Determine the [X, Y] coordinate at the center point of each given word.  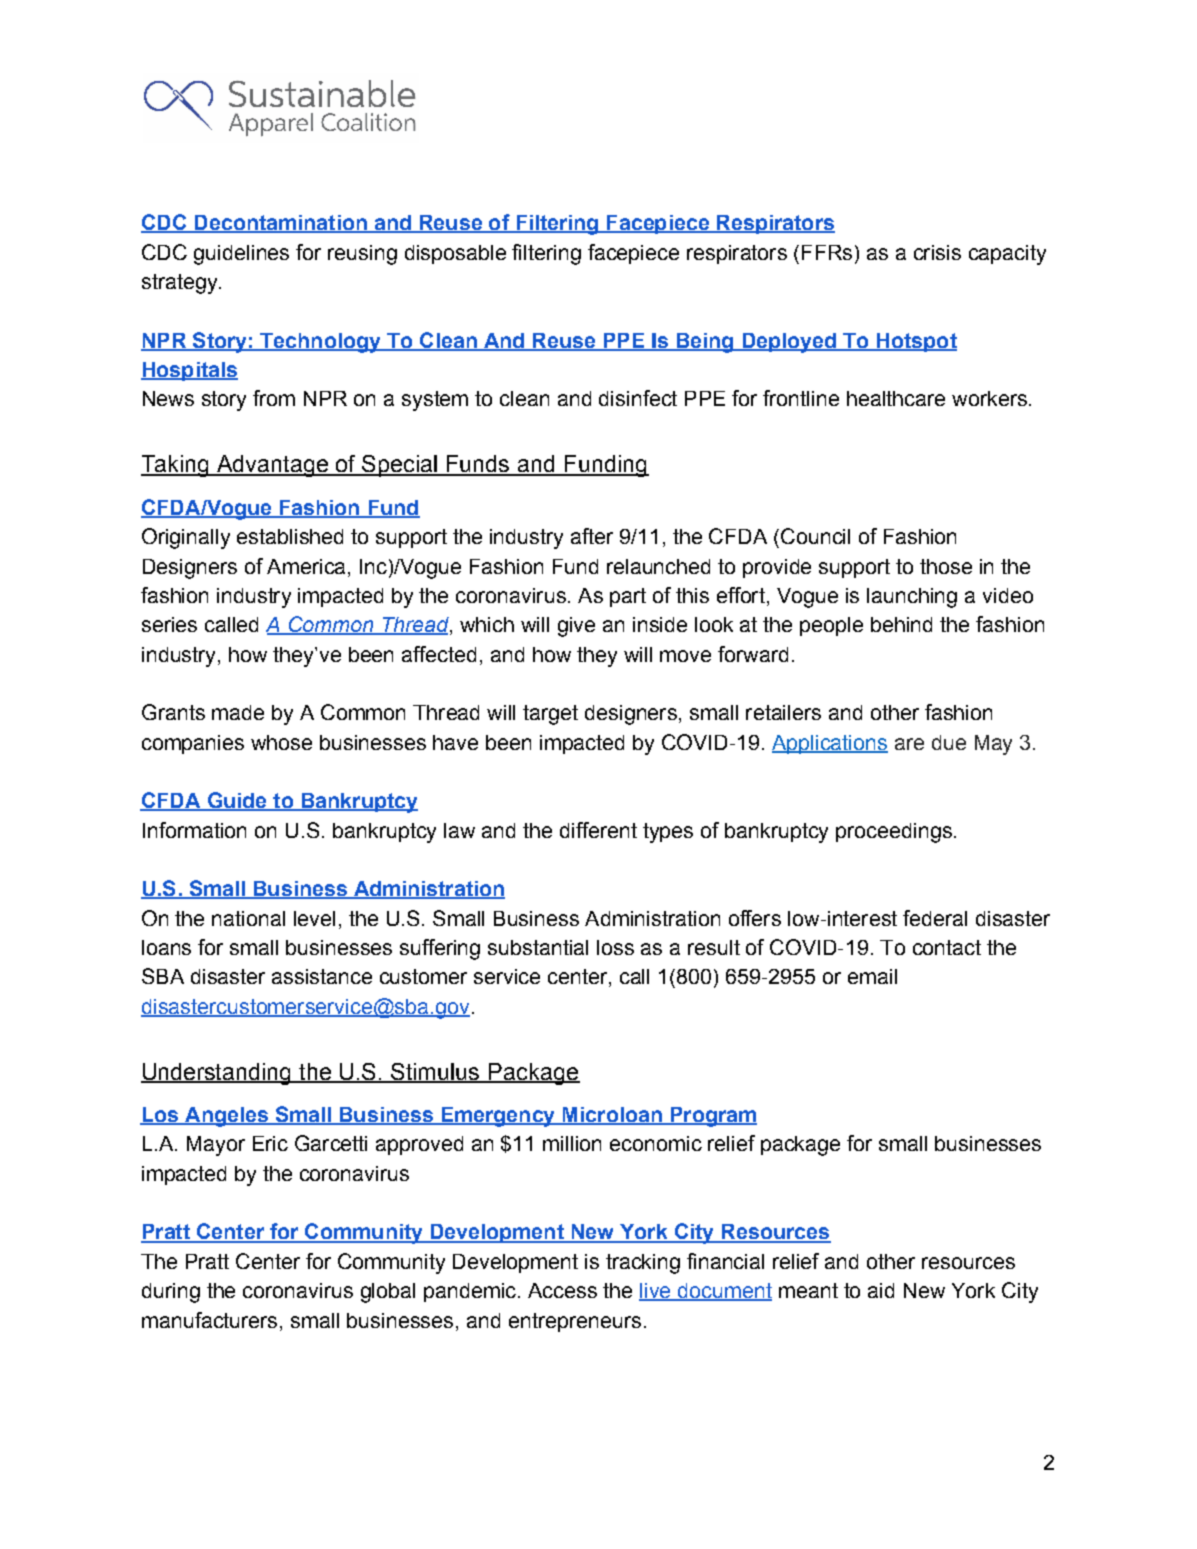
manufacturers [209, 1320]
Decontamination [280, 224]
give [576, 627]
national [248, 918]
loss [615, 947]
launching [912, 598]
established [290, 536]
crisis [937, 252]
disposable [455, 254]
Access [562, 1290]
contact [947, 947]
